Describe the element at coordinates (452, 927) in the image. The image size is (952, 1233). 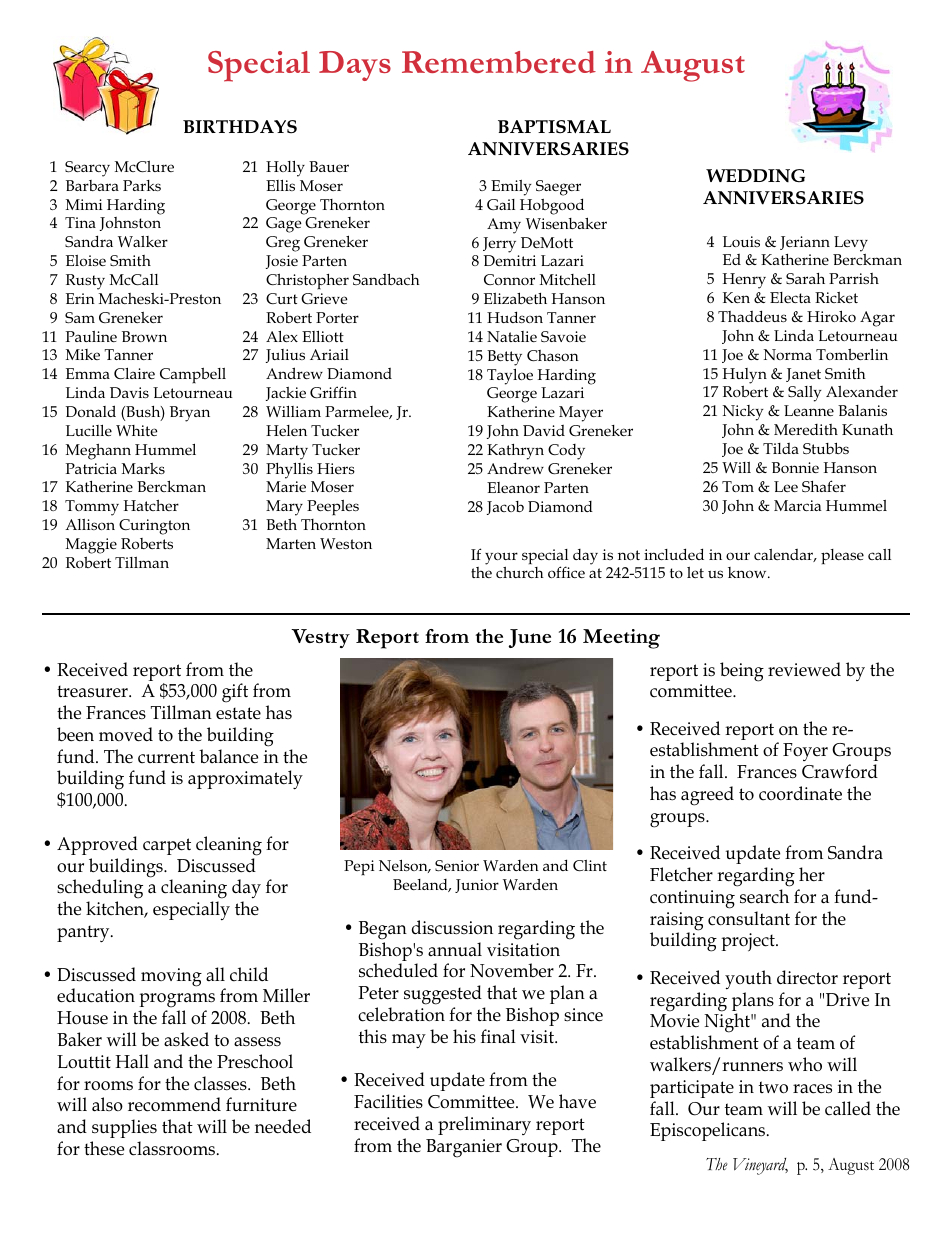
I see `discussion` at that location.
